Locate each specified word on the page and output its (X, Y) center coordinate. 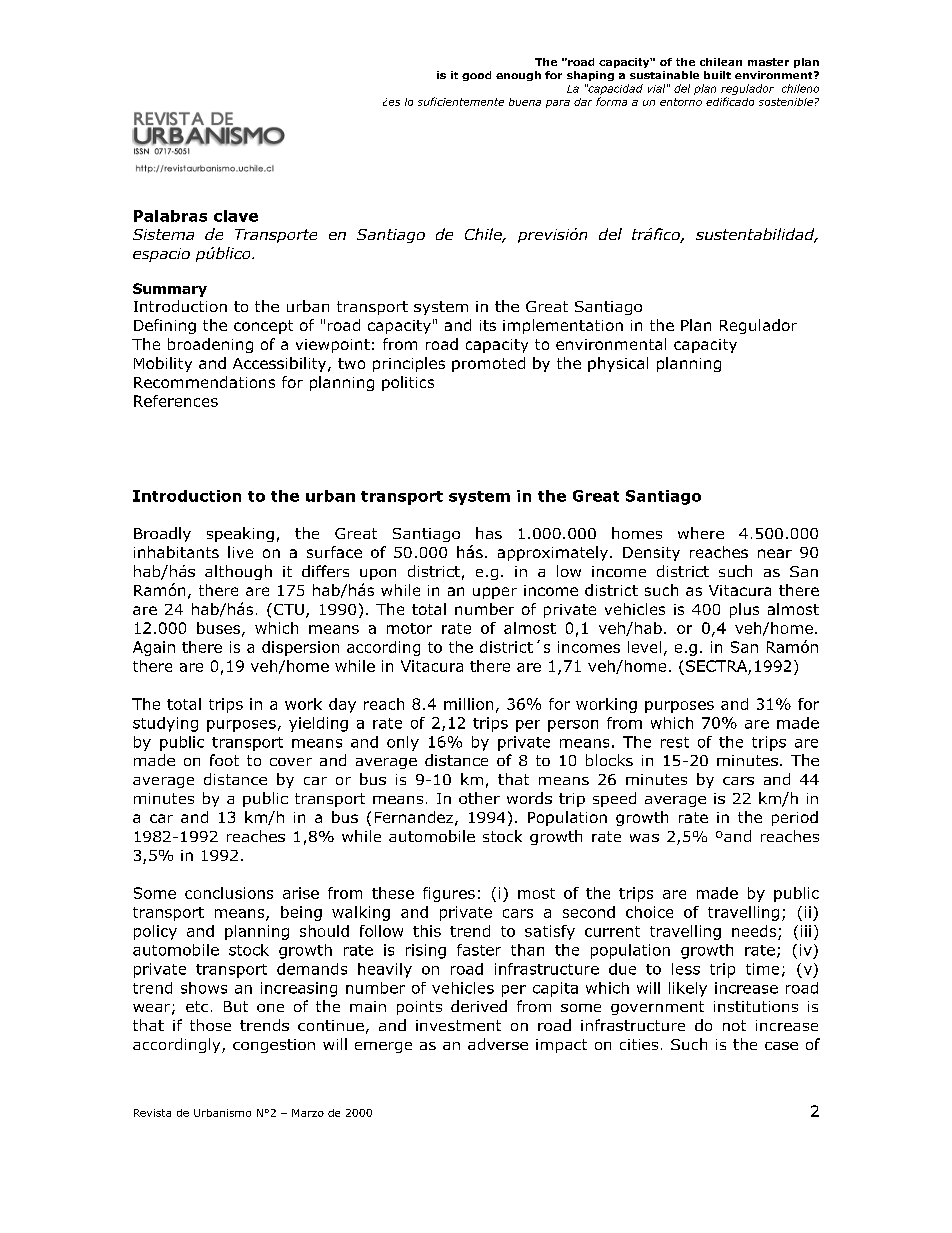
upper (495, 593)
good (476, 76)
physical (618, 364)
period (795, 818)
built (717, 75)
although (238, 572)
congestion (274, 1046)
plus (744, 610)
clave (236, 216)
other (479, 798)
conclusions (229, 893)
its (488, 325)
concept (263, 327)
